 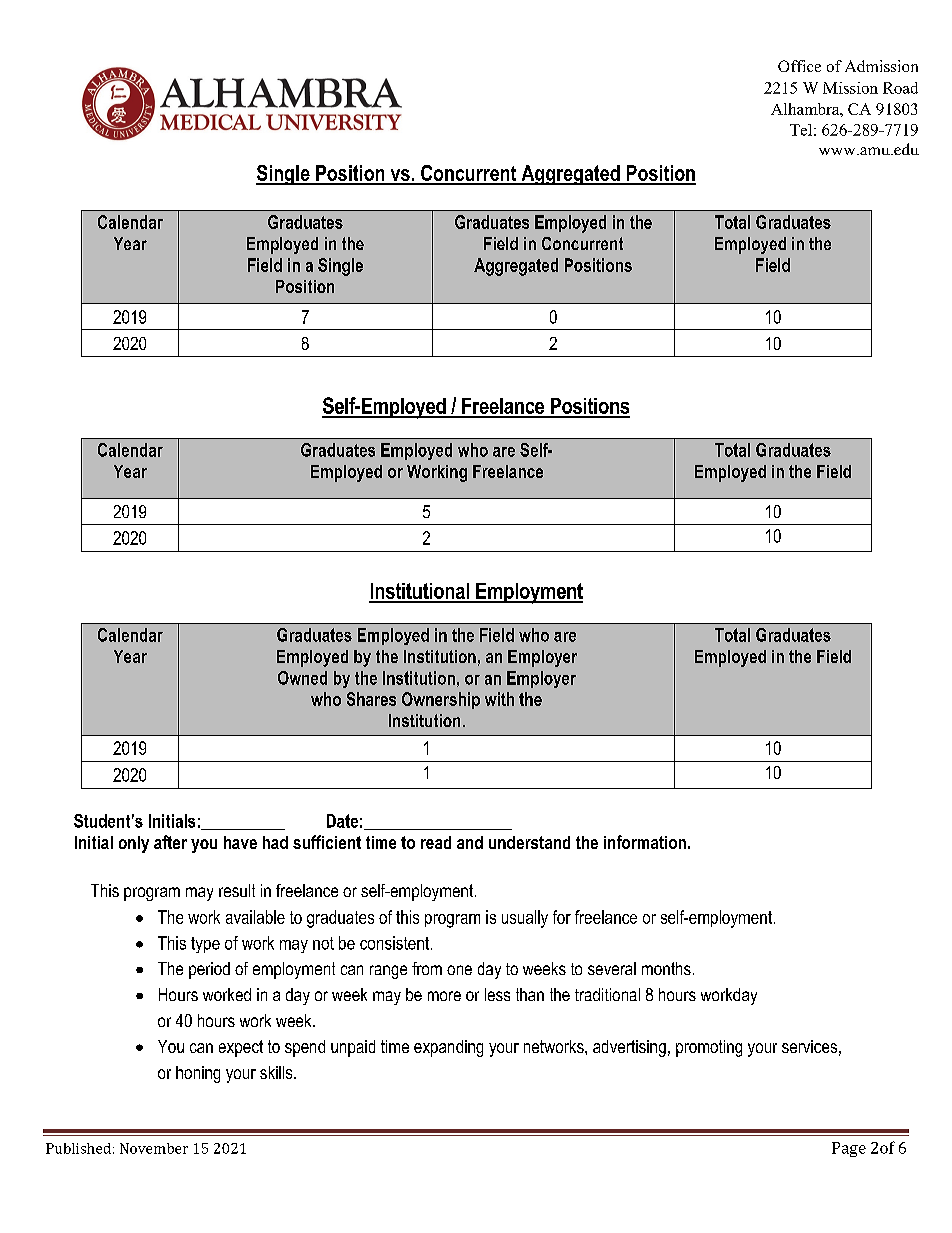 What do you see at coordinates (499, 699) in the screenshot?
I see `with` at bounding box center [499, 699].
